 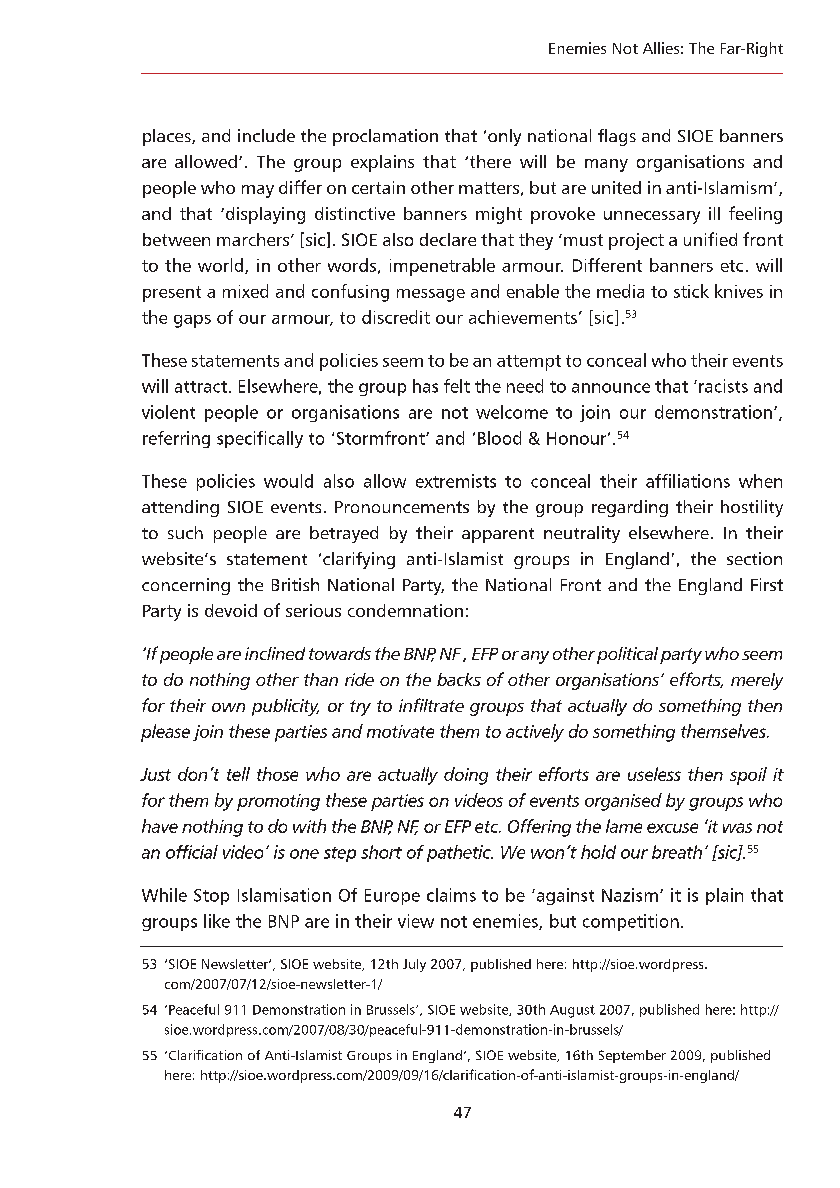 I want to click on stick, so click(x=691, y=291).
